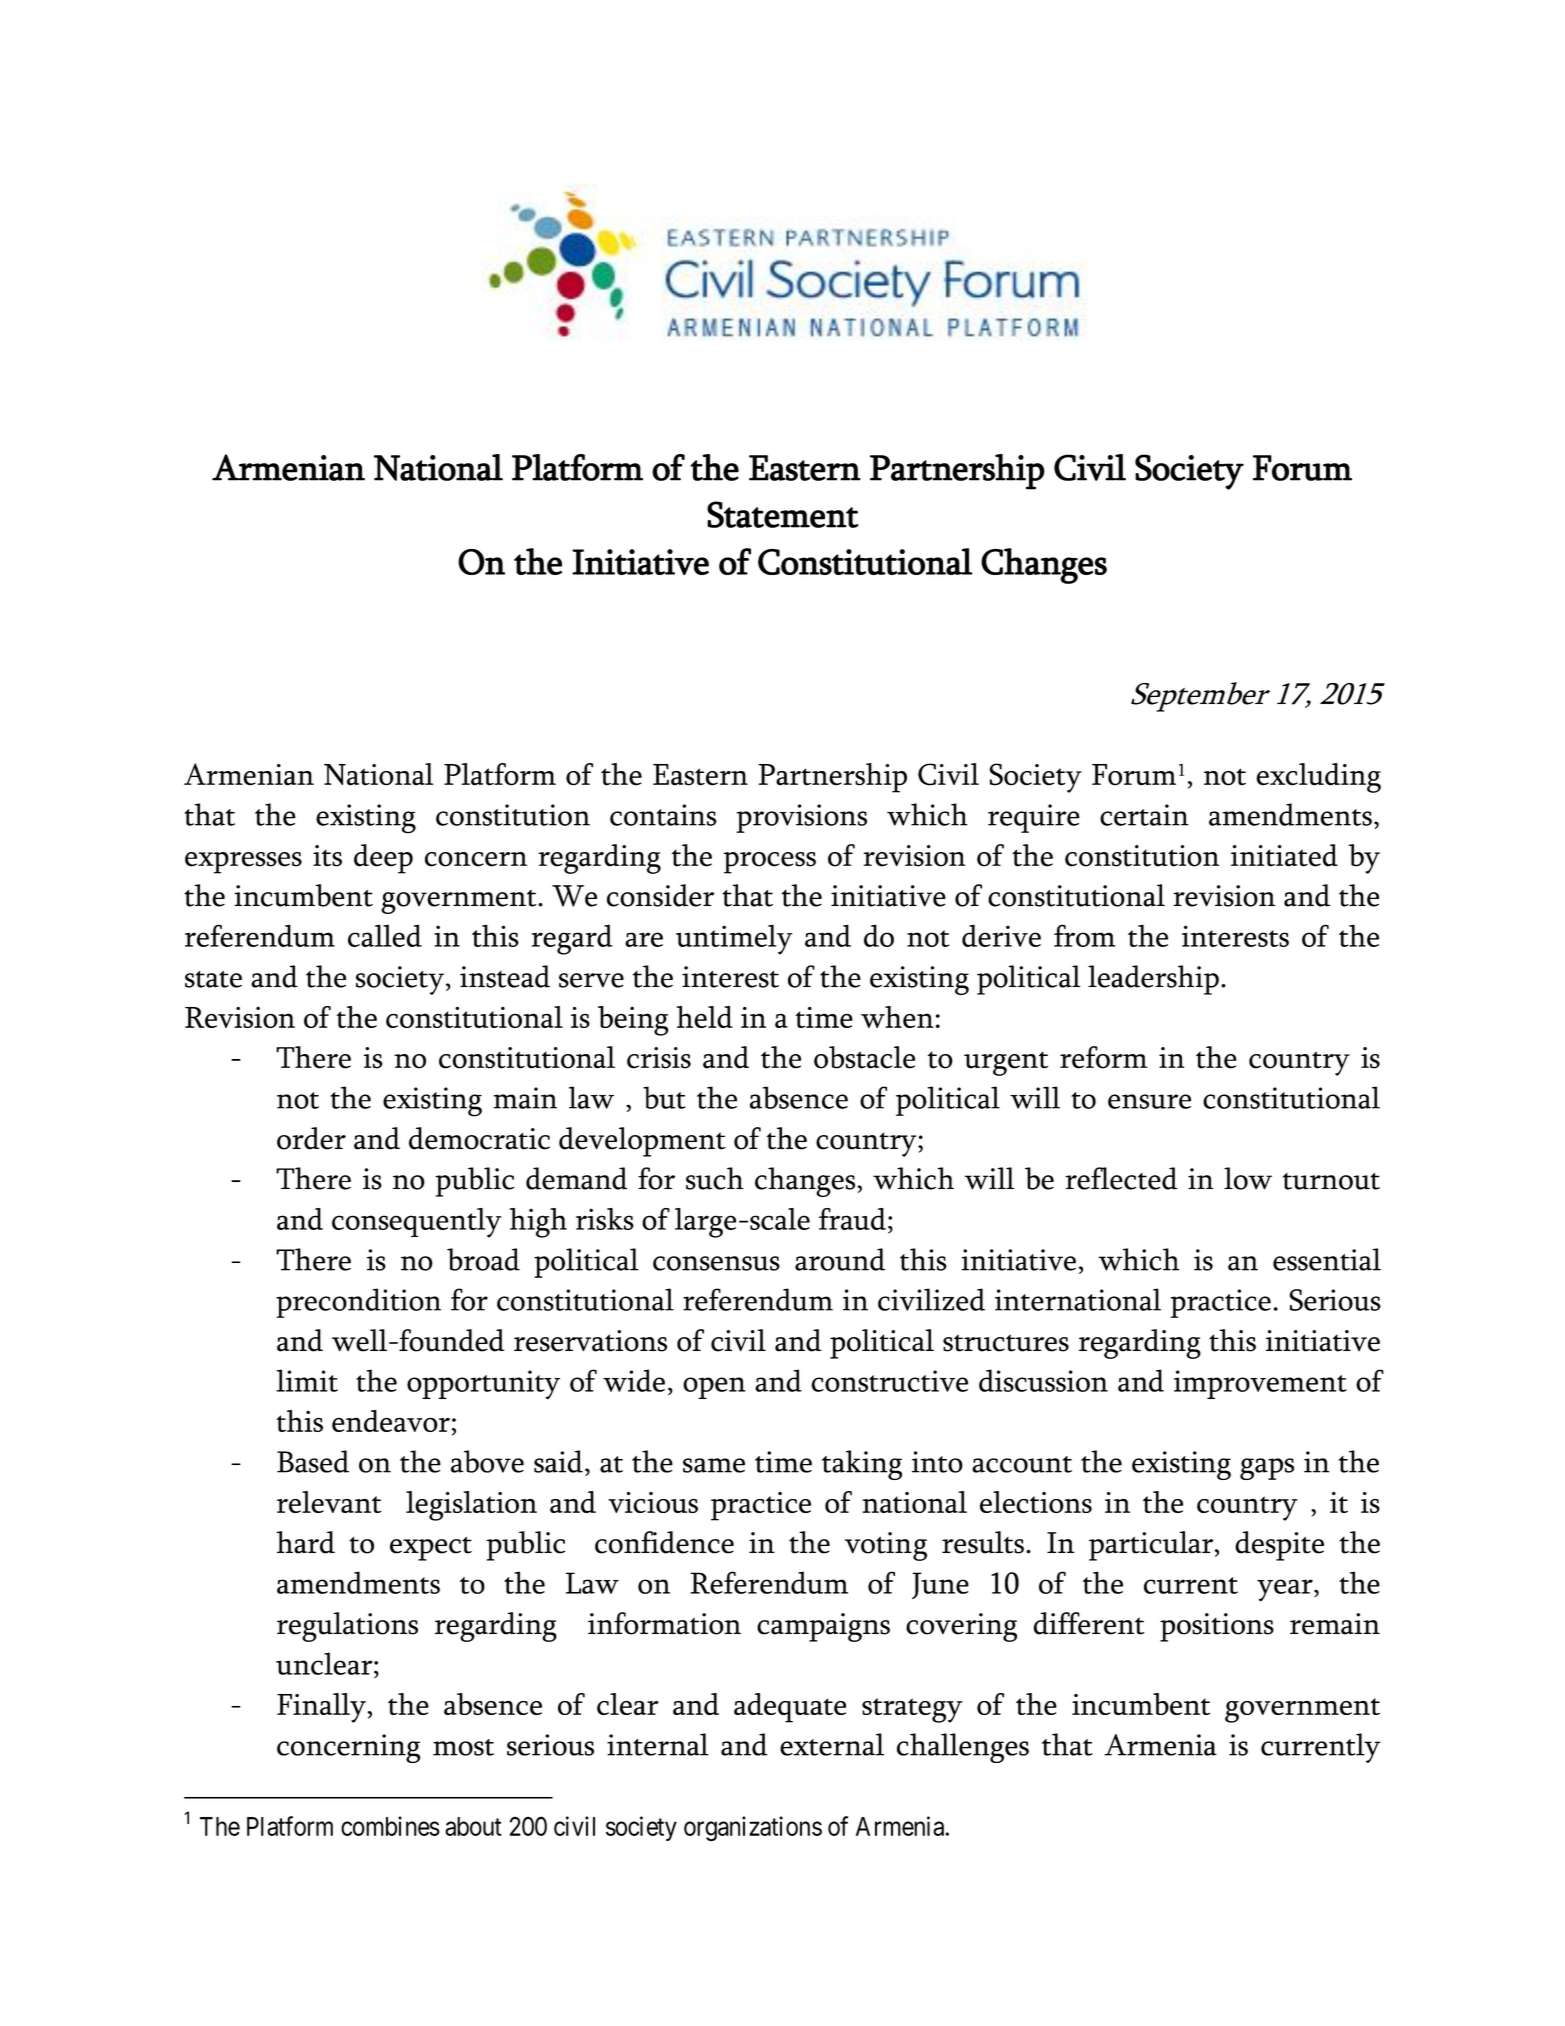 This document has width=1565, height=2026. What do you see at coordinates (390, 1826) in the document?
I see `combines` at bounding box center [390, 1826].
